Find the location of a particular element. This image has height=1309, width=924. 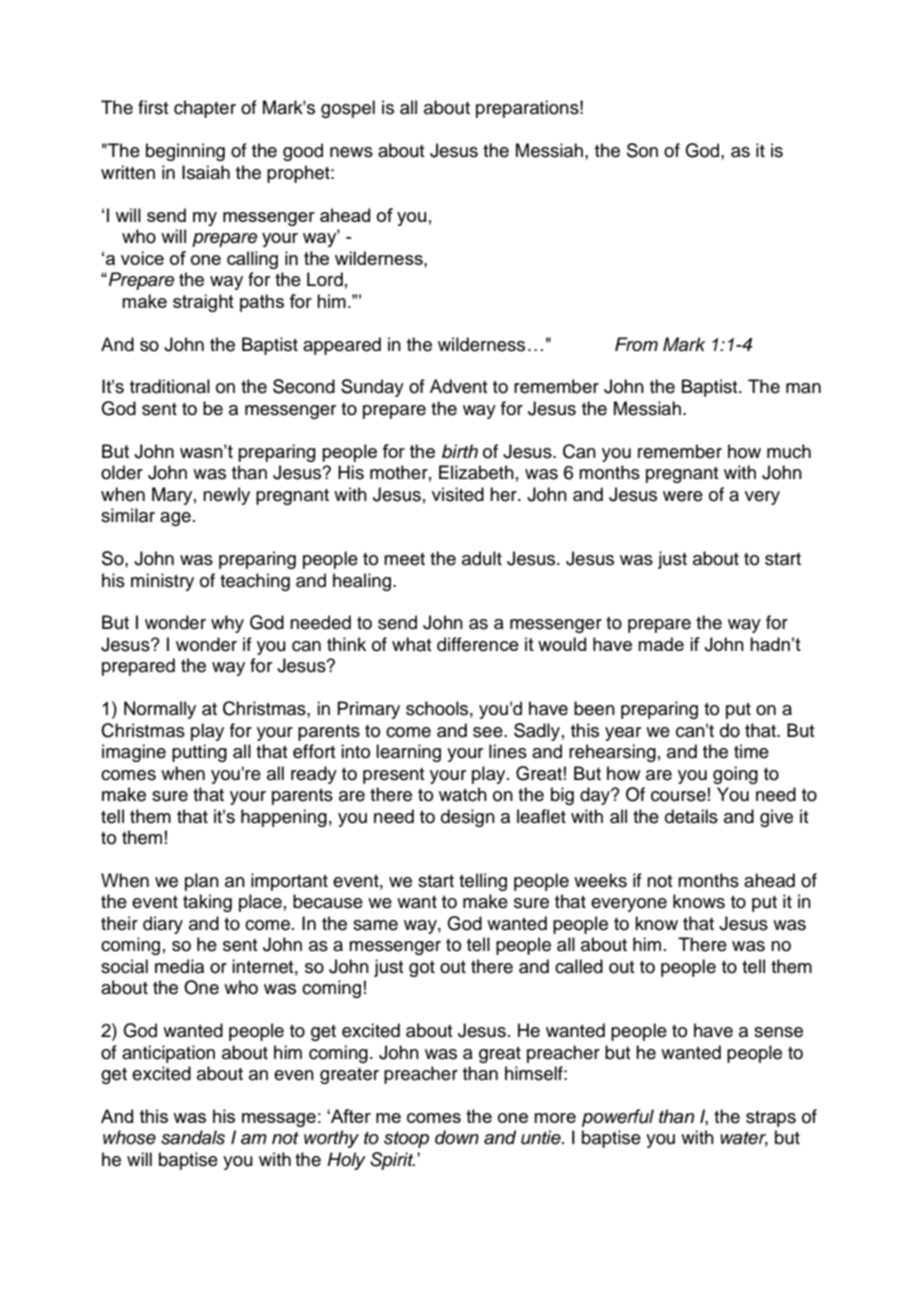

going is located at coordinates (735, 775).
